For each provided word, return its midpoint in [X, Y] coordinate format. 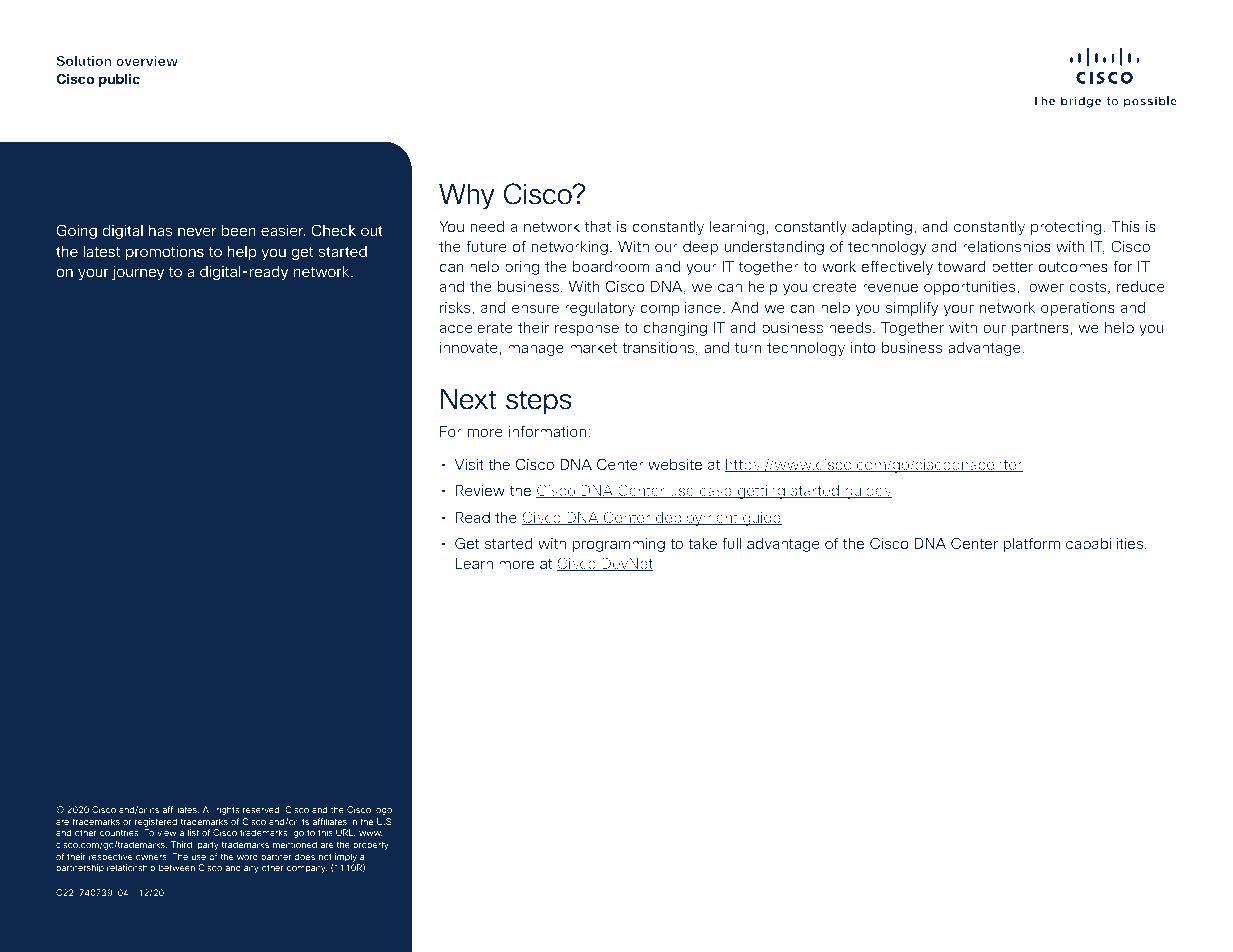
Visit [469, 464]
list [193, 832]
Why [466, 197]
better [1012, 266]
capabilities [1106, 545]
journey [138, 273]
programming [618, 545]
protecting [1066, 228]
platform [1031, 544]
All [207, 809]
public [119, 80]
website [675, 464]
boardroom [611, 266]
